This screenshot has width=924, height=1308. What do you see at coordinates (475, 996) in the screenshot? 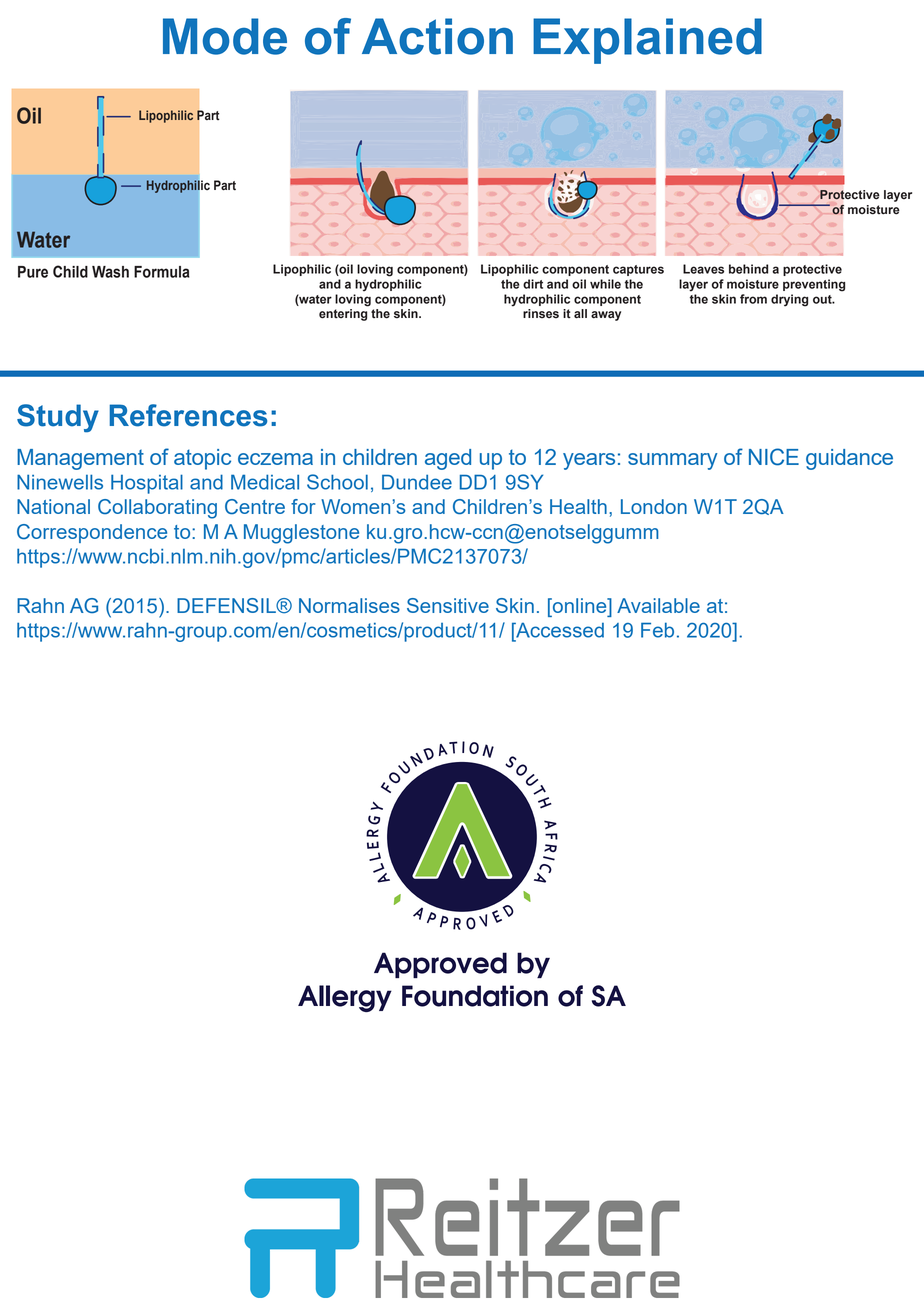
I see `Foundation` at bounding box center [475, 996].
